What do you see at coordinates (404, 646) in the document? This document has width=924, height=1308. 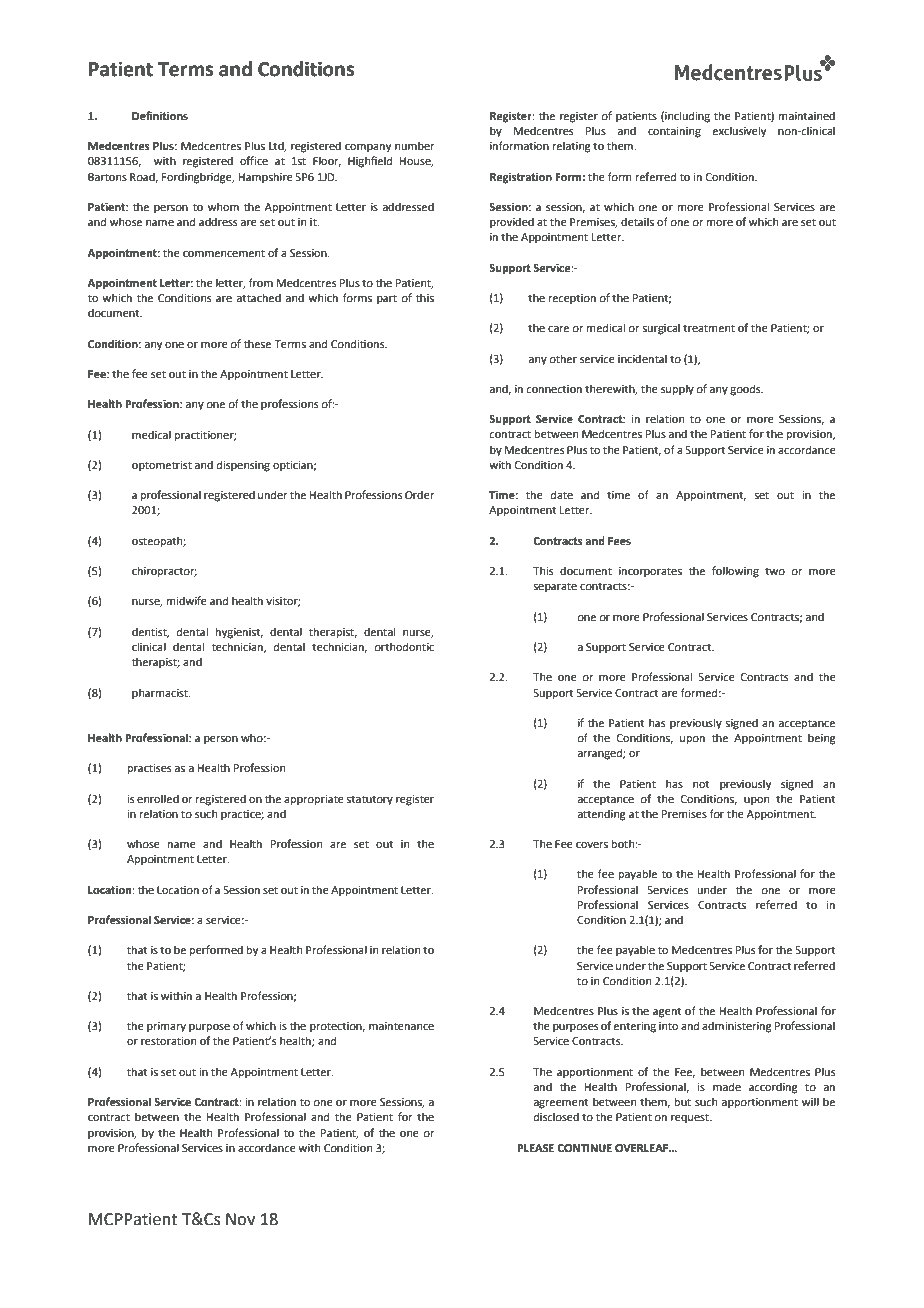 I see `orthodontic` at bounding box center [404, 646].
